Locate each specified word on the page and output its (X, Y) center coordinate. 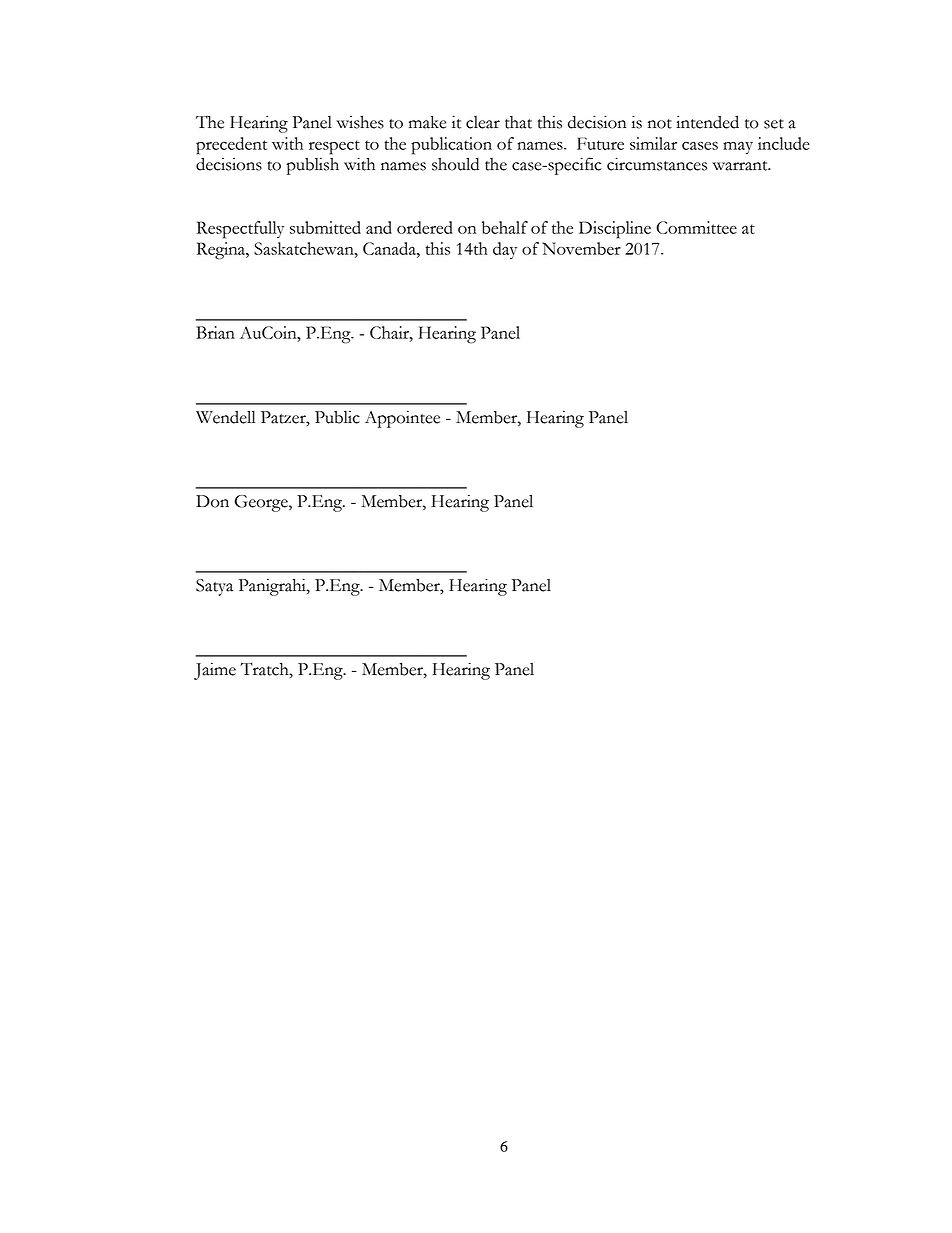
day (505, 250)
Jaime (215, 671)
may (738, 148)
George (262, 503)
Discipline (615, 230)
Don (212, 501)
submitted (325, 227)
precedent (231, 146)
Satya (214, 587)
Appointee (402, 419)
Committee (696, 227)
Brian (215, 332)
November (581, 248)
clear (483, 122)
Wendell (225, 417)
